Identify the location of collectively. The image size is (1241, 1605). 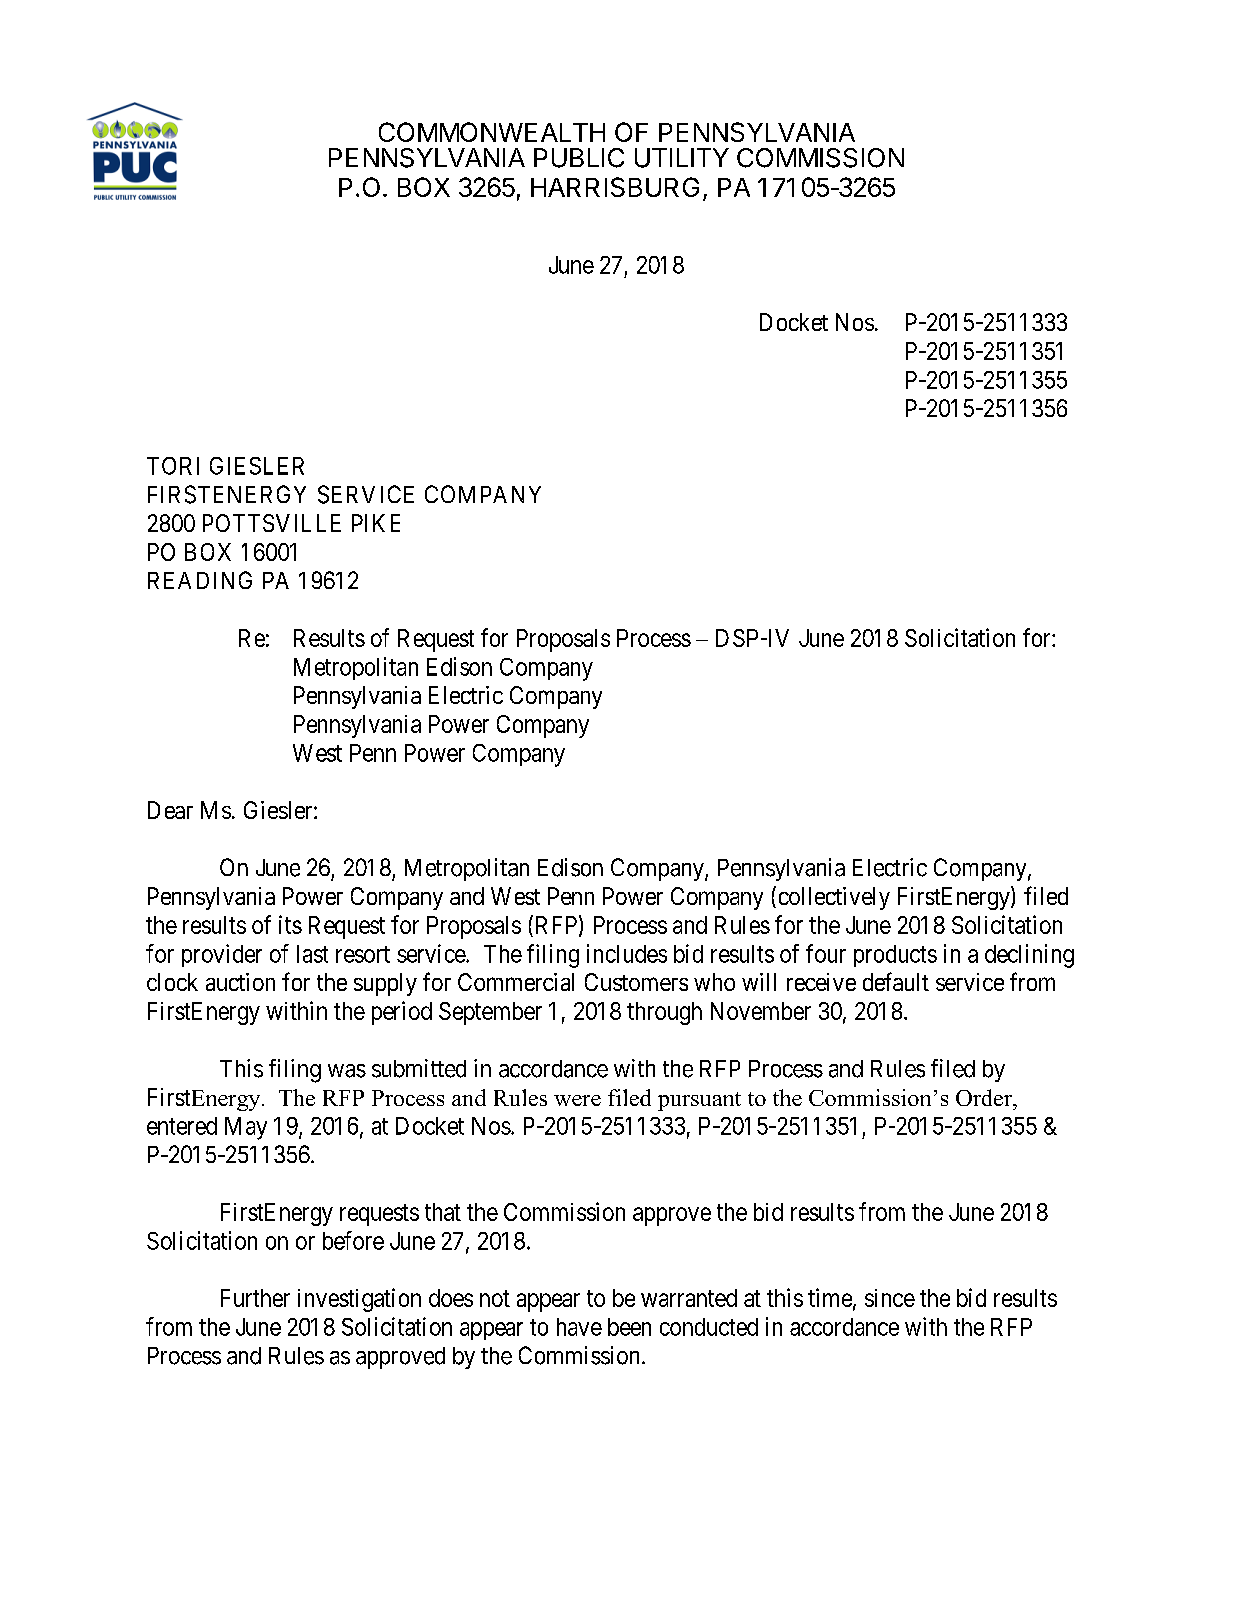
(834, 898).
